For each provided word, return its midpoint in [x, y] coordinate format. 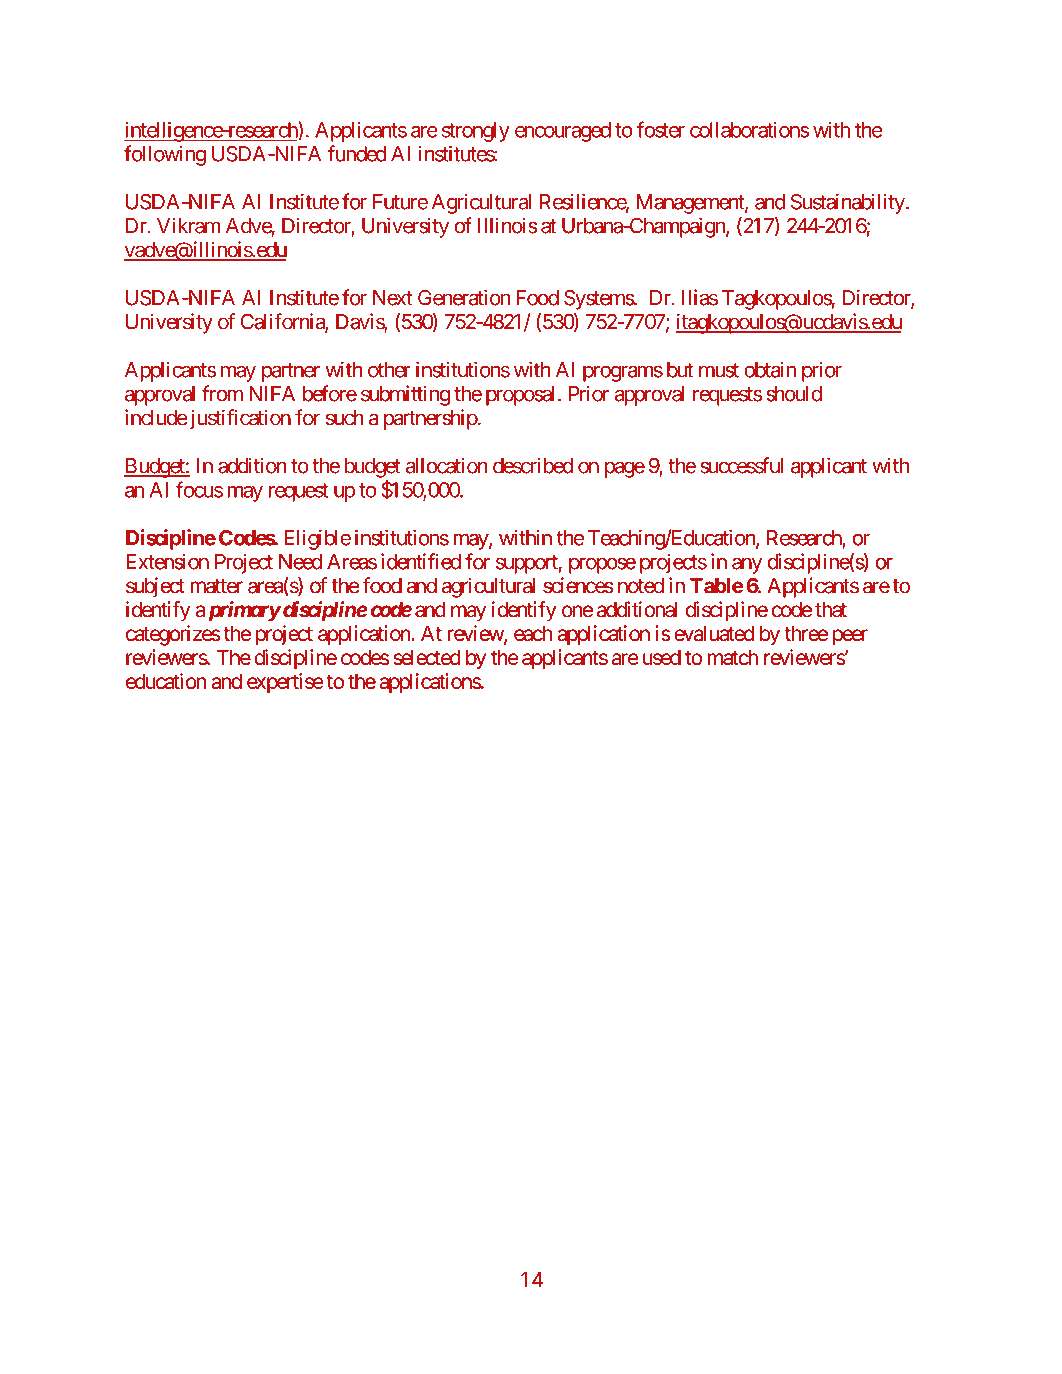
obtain [770, 370]
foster [661, 129]
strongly [476, 132]
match [733, 657]
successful [741, 465]
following [165, 155]
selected [427, 657]
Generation [464, 297]
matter [216, 586]
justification [240, 419]
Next [393, 298]
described [533, 465]
